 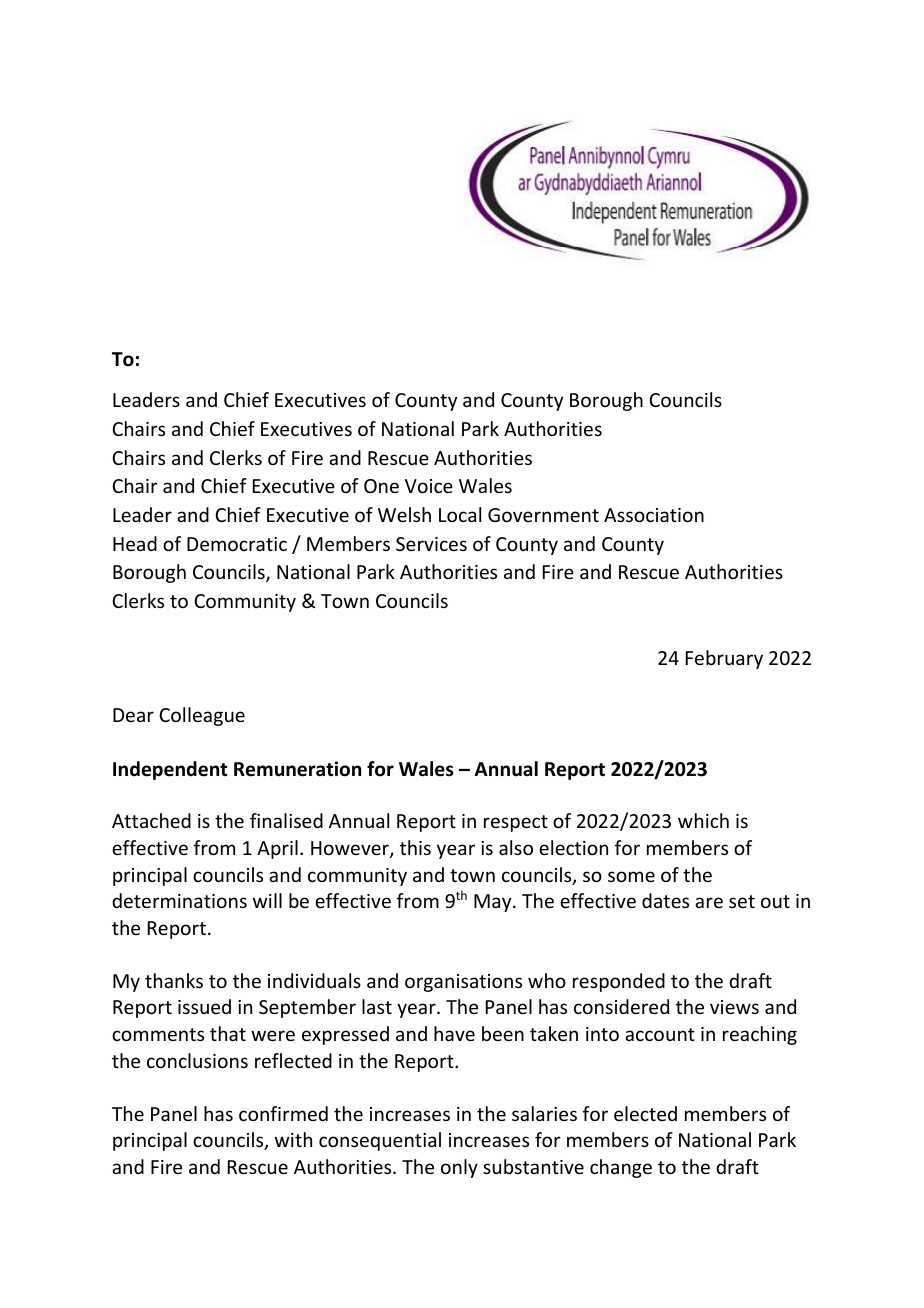 What do you see at coordinates (709, 902) in the screenshot?
I see `are` at bounding box center [709, 902].
